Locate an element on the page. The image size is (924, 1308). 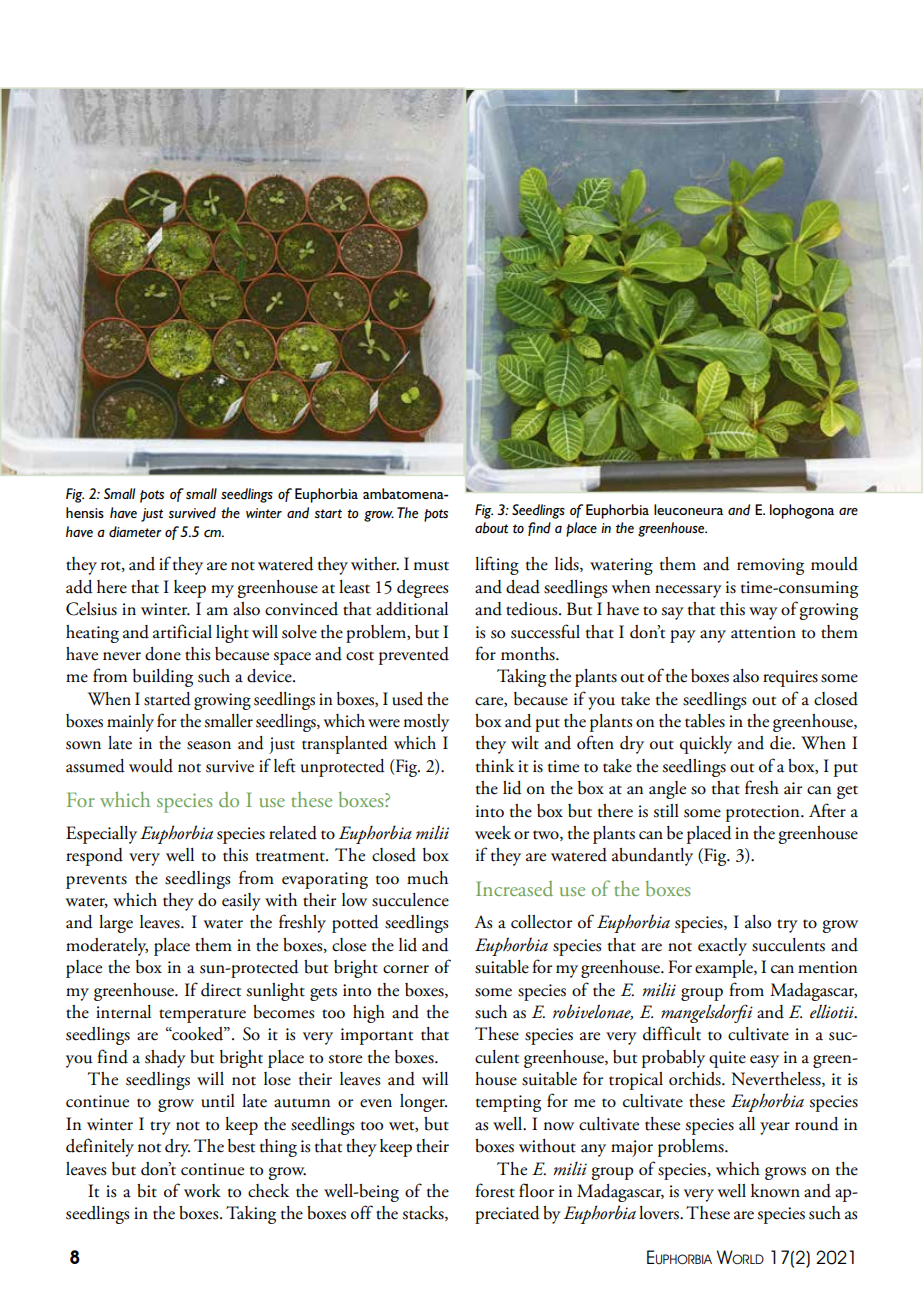
forest is located at coordinates (495, 1190).
